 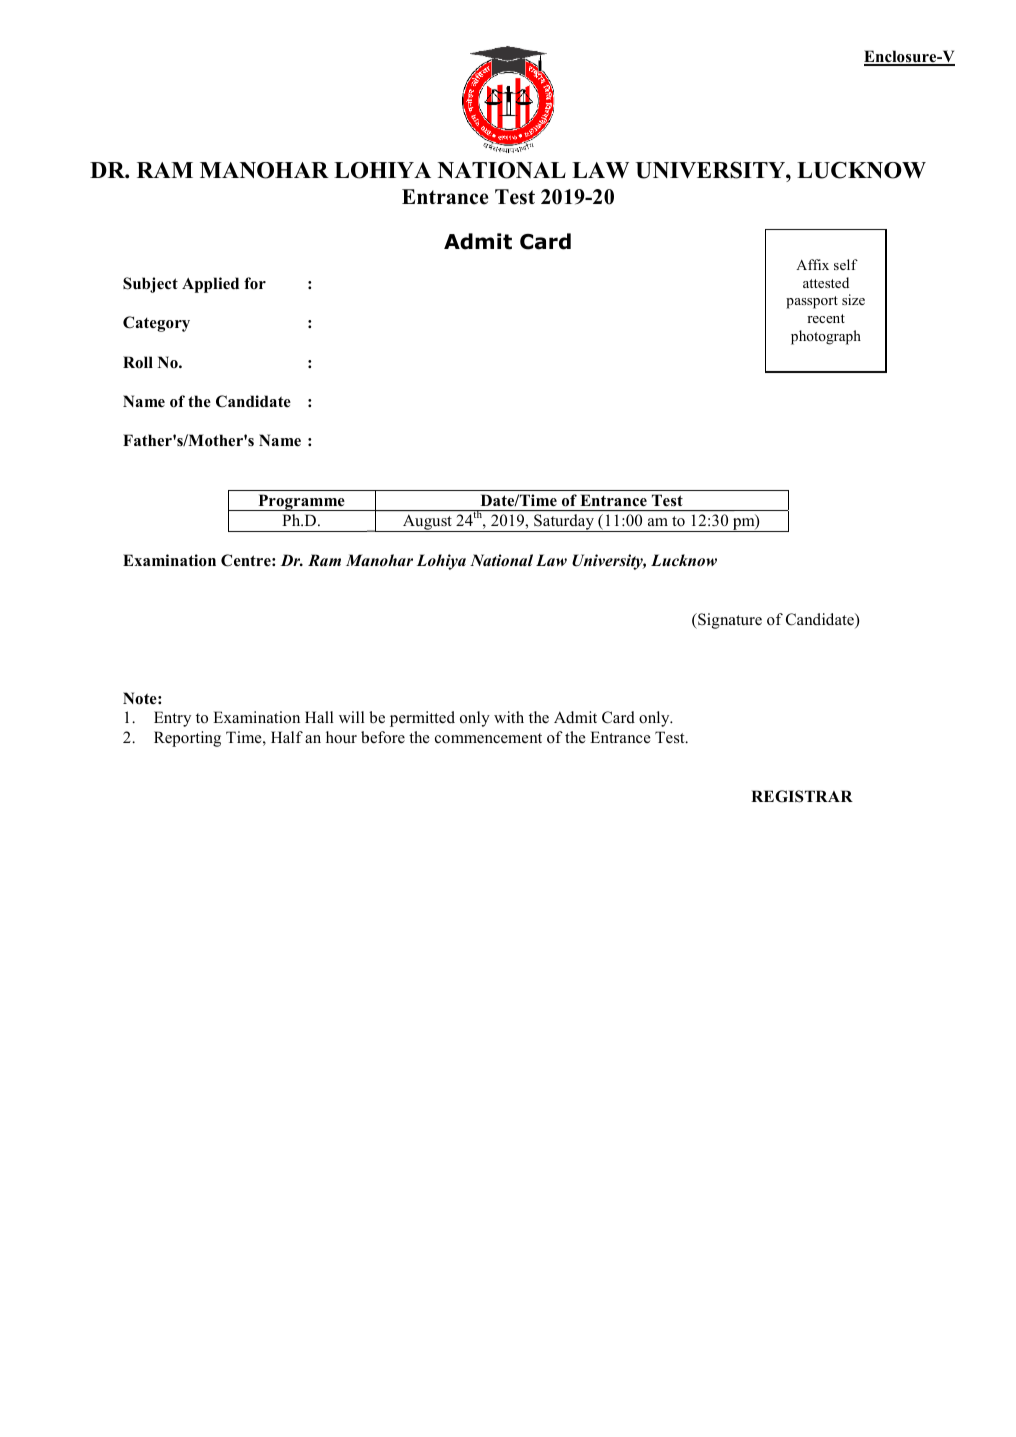 I want to click on REGISTRAR, so click(x=802, y=796).
